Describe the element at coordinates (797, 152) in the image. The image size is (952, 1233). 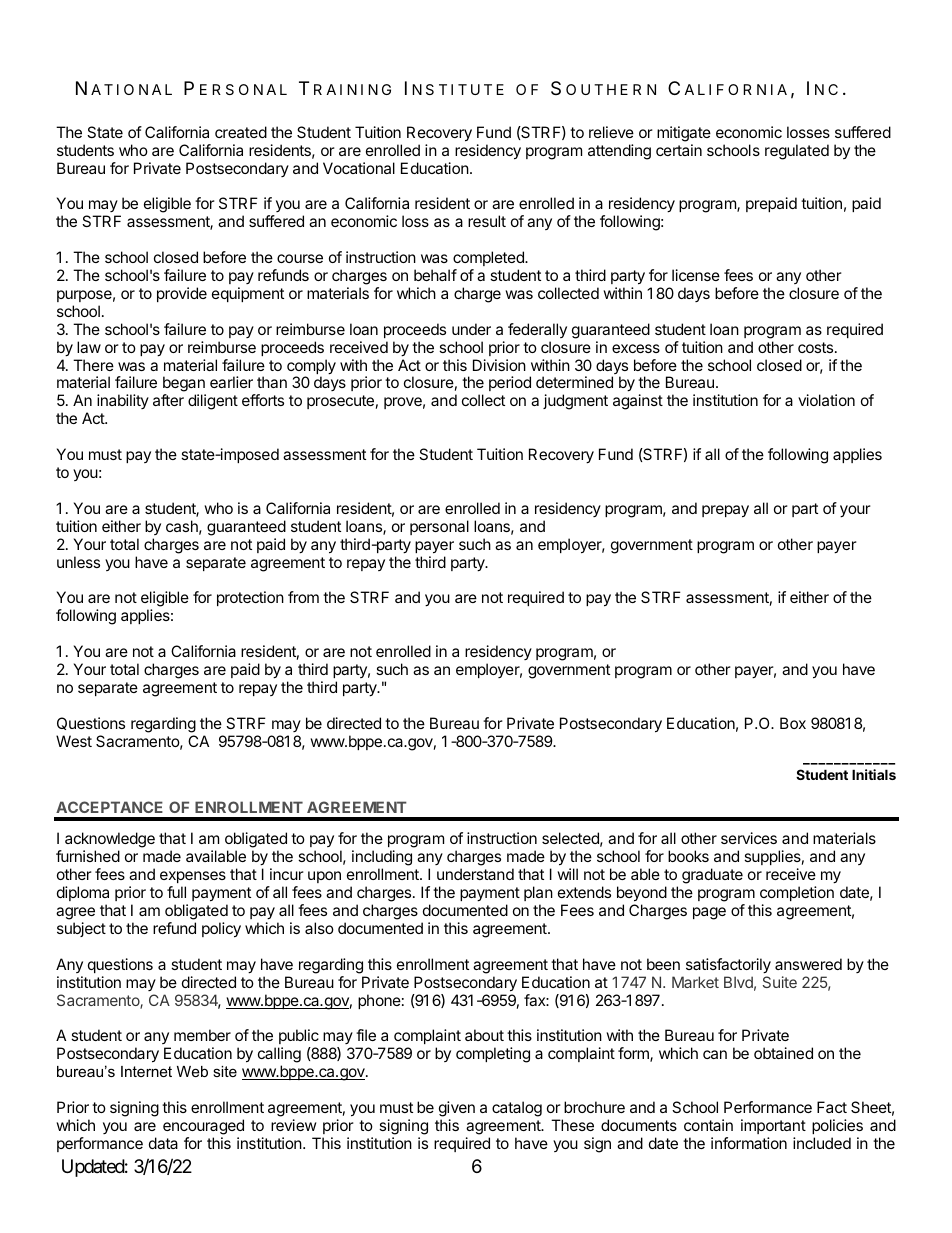
I see `regulated` at that location.
